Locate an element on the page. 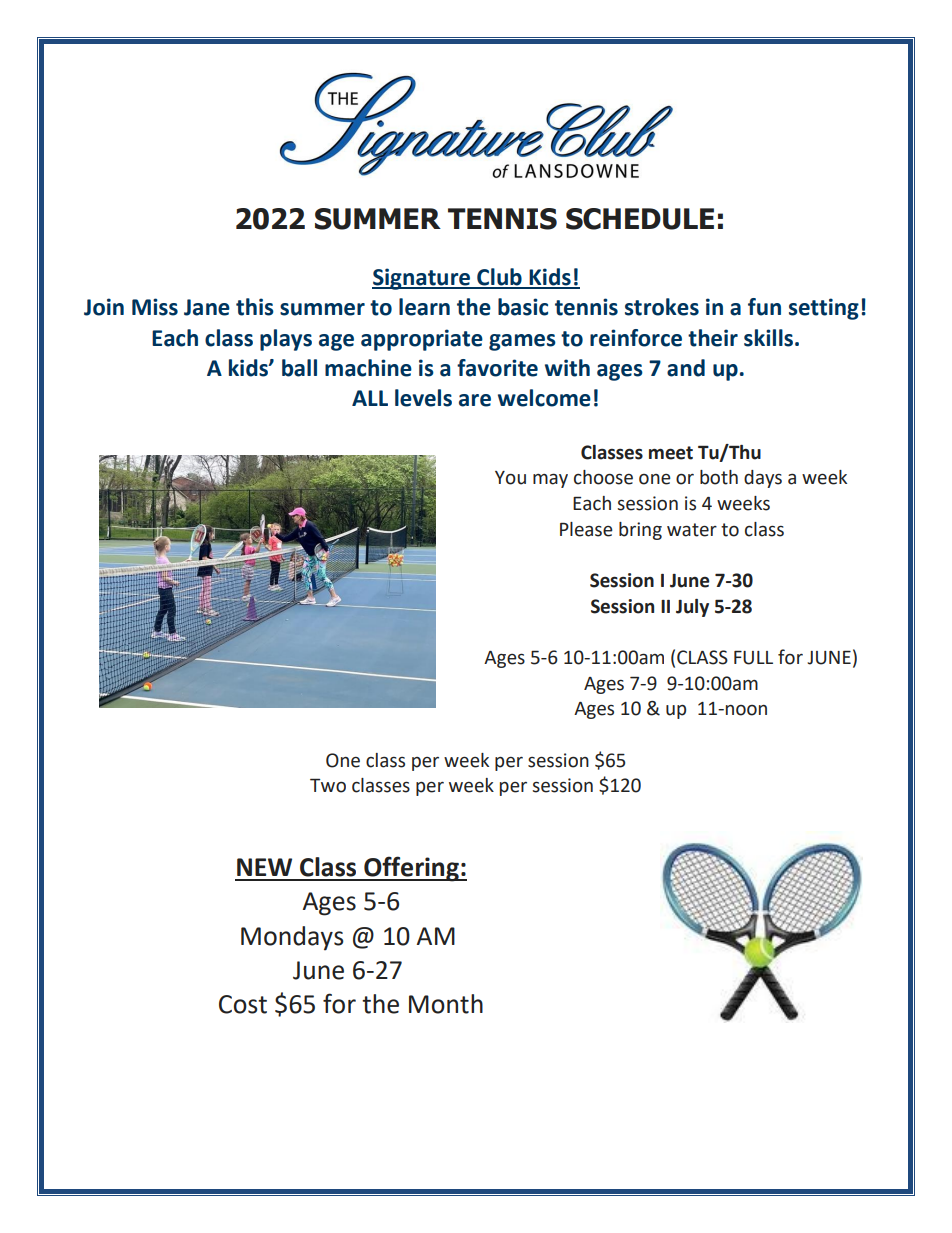  Cost is located at coordinates (243, 1004).
